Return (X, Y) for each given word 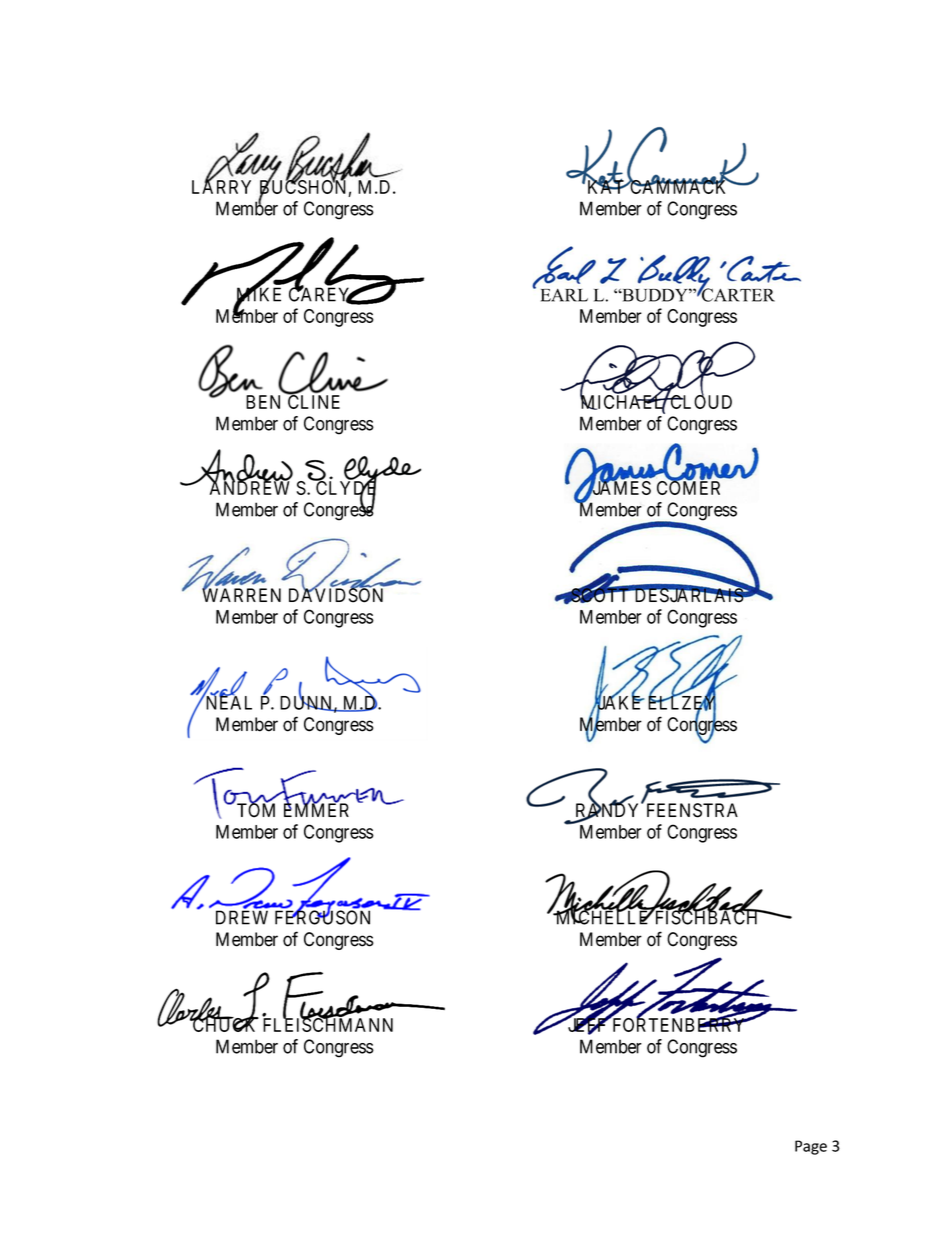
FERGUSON (322, 917)
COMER (688, 487)
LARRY (221, 186)
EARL (564, 295)
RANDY (609, 811)
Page (811, 1147)
